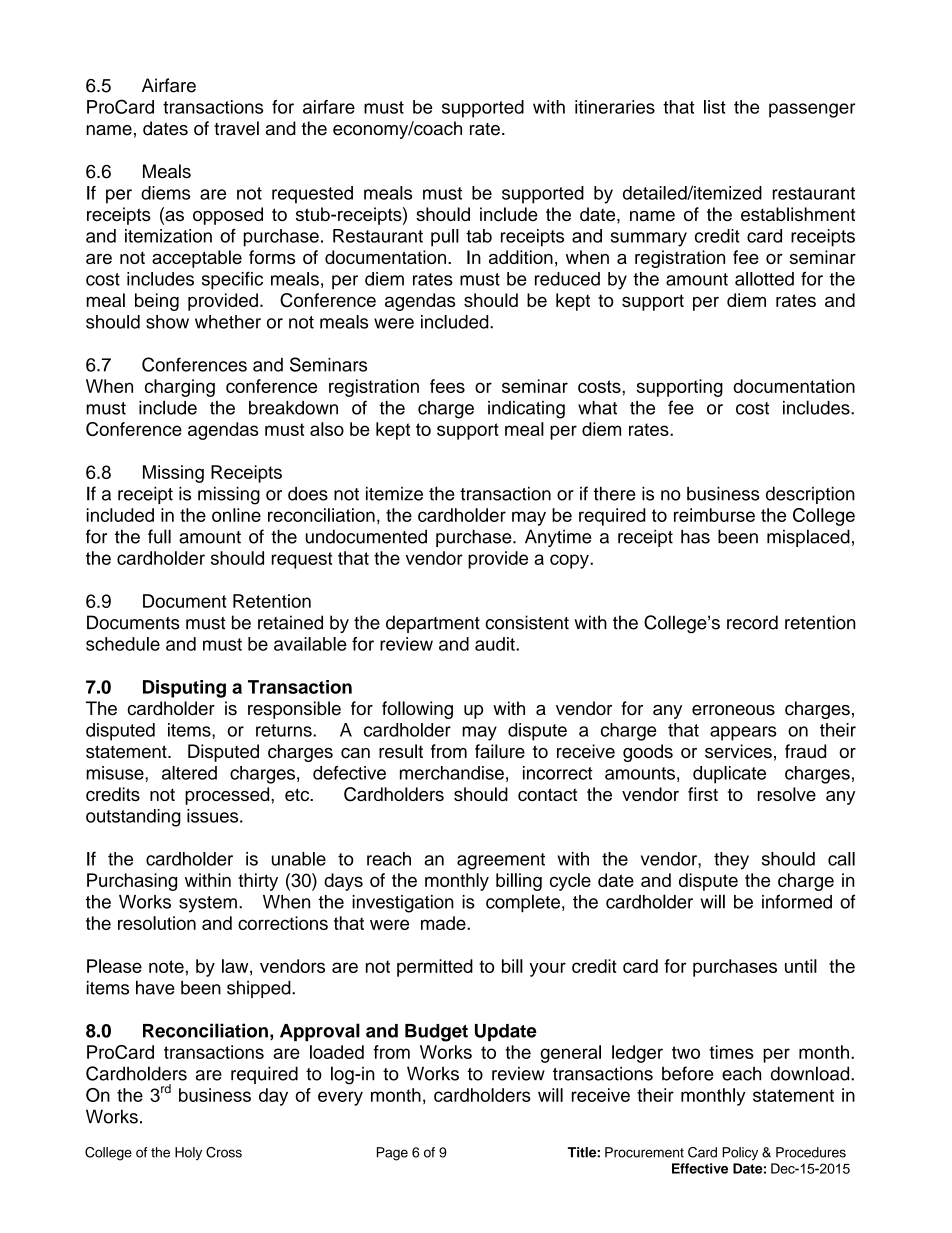  Describe the element at coordinates (444, 923) in the screenshot. I see `made` at that location.
